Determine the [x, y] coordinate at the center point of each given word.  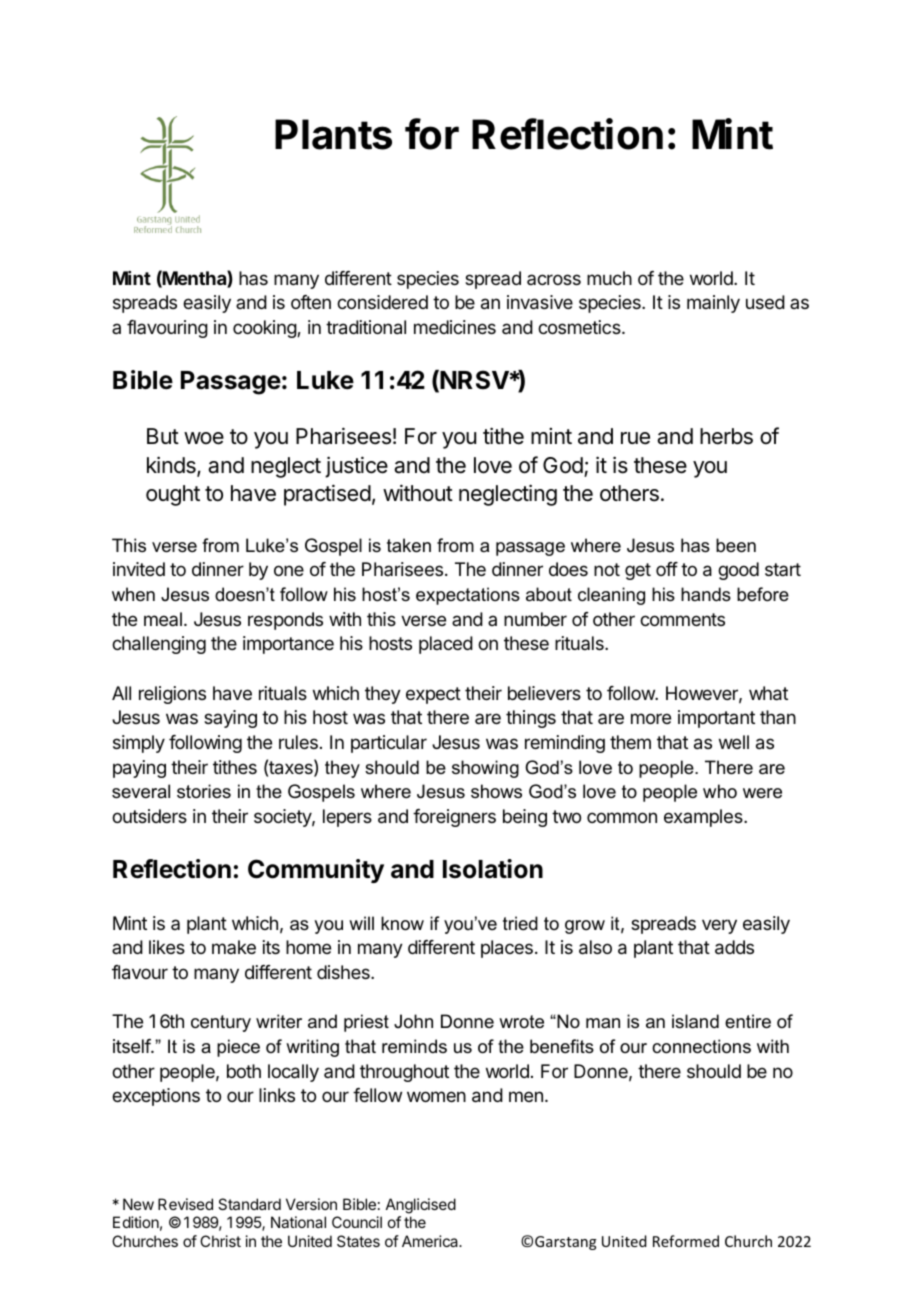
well [734, 742]
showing [485, 769]
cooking [265, 329]
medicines [455, 327]
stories [204, 791]
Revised [185, 1204]
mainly [713, 304]
